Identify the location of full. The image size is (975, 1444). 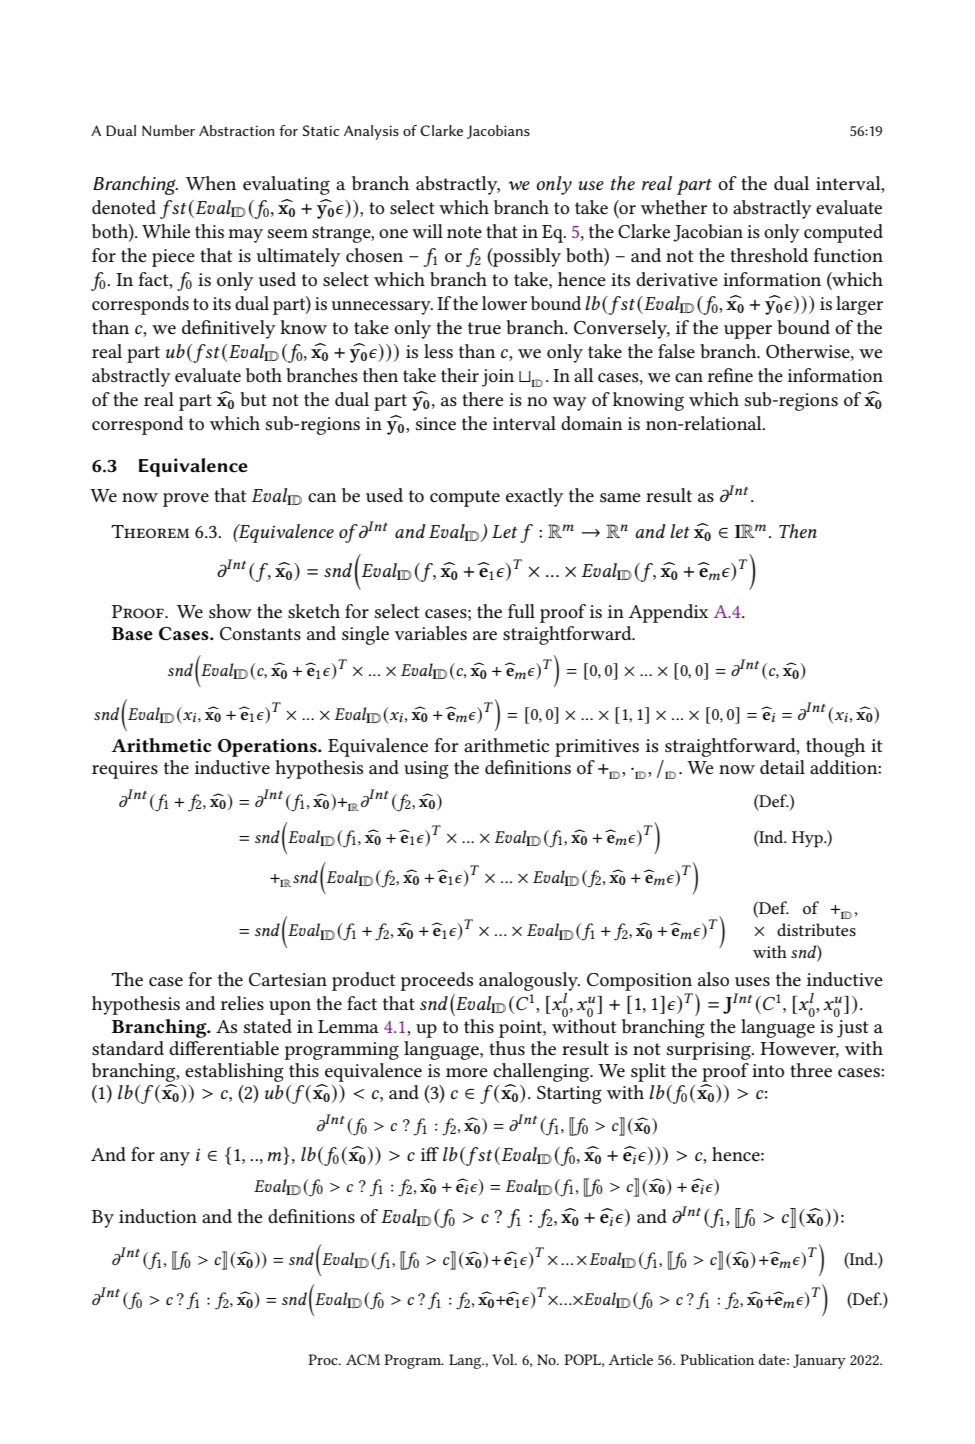
(521, 611).
